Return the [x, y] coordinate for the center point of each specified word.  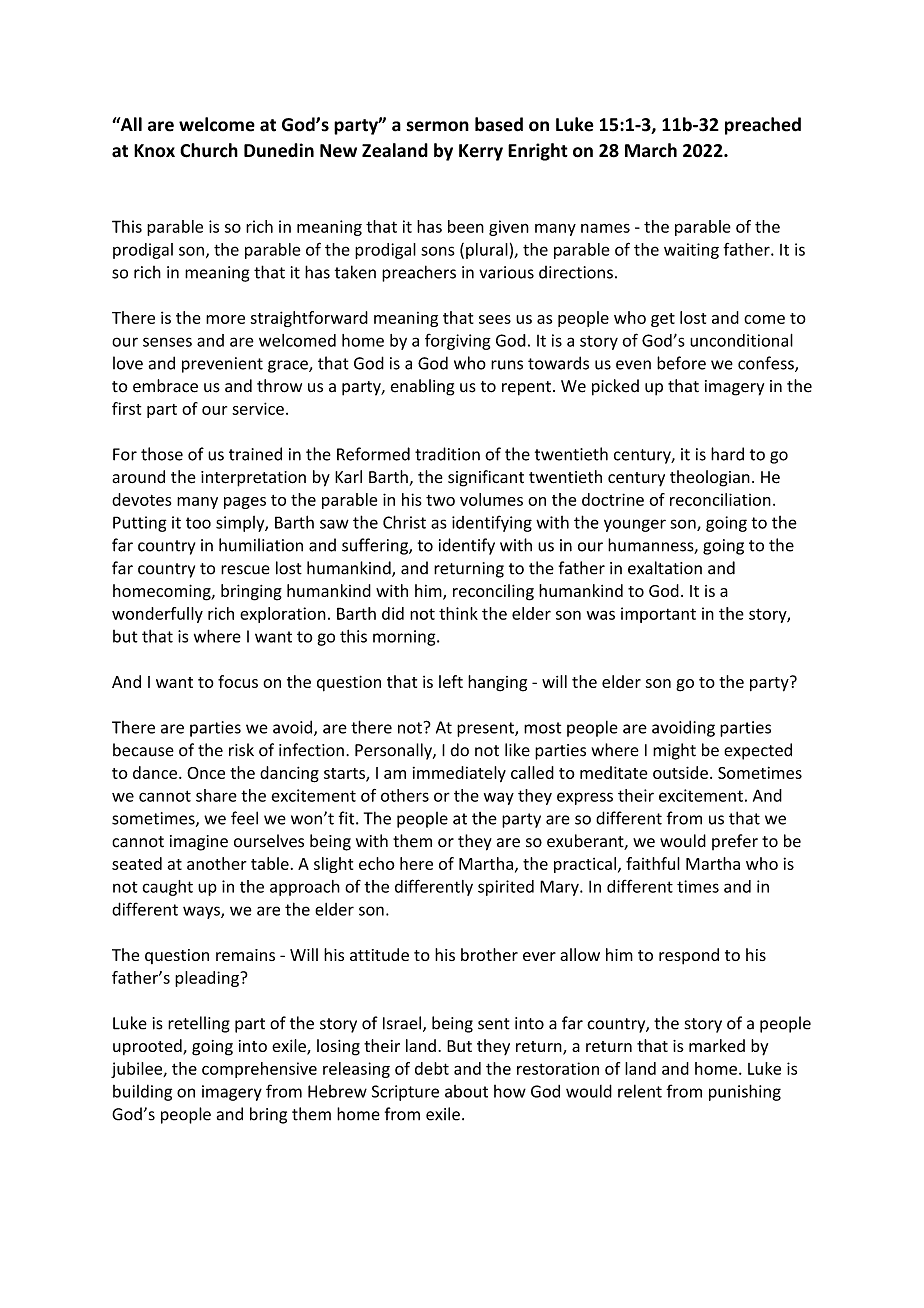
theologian [710, 478]
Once [206, 773]
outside [680, 772]
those [162, 454]
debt [432, 1068]
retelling [199, 1024]
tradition [447, 454]
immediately [459, 774]
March [651, 150]
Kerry [481, 152]
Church [209, 150]
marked [717, 1045]
